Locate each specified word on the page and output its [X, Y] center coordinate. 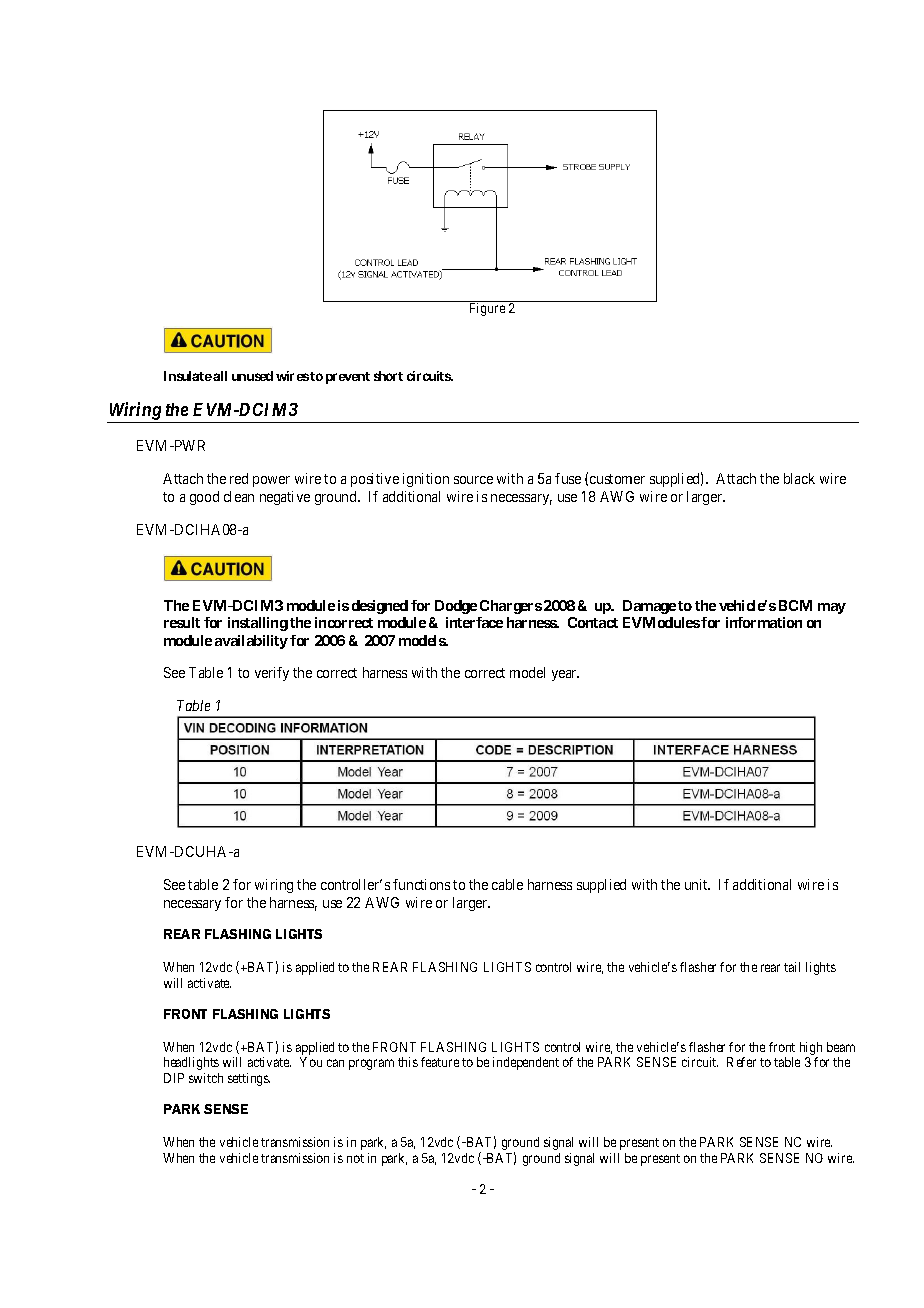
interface [474, 622]
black [799, 478]
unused [252, 376]
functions [421, 884]
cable [507, 884]
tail [792, 967]
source [473, 480]
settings [249, 1079]
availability [251, 642]
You [311, 1062]
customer [617, 479]
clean [239, 496]
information [764, 622]
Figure [487, 309]
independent [526, 1063]
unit [697, 884]
